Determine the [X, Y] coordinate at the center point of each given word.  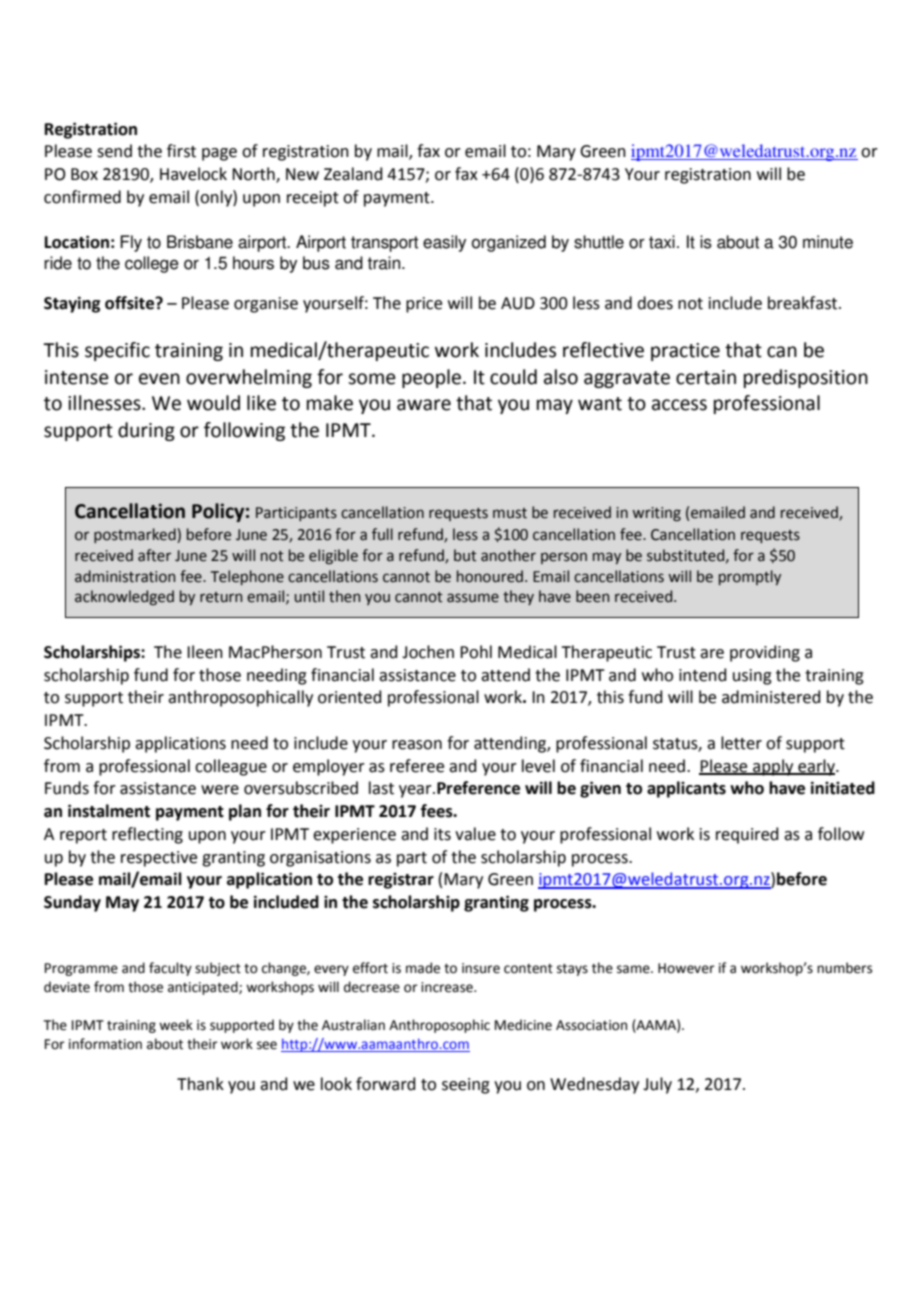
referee [417, 766]
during [146, 431]
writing [656, 514]
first [181, 151]
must [510, 513]
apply [773, 767]
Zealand [353, 174]
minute [828, 242]
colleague [231, 767]
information [105, 1044]
